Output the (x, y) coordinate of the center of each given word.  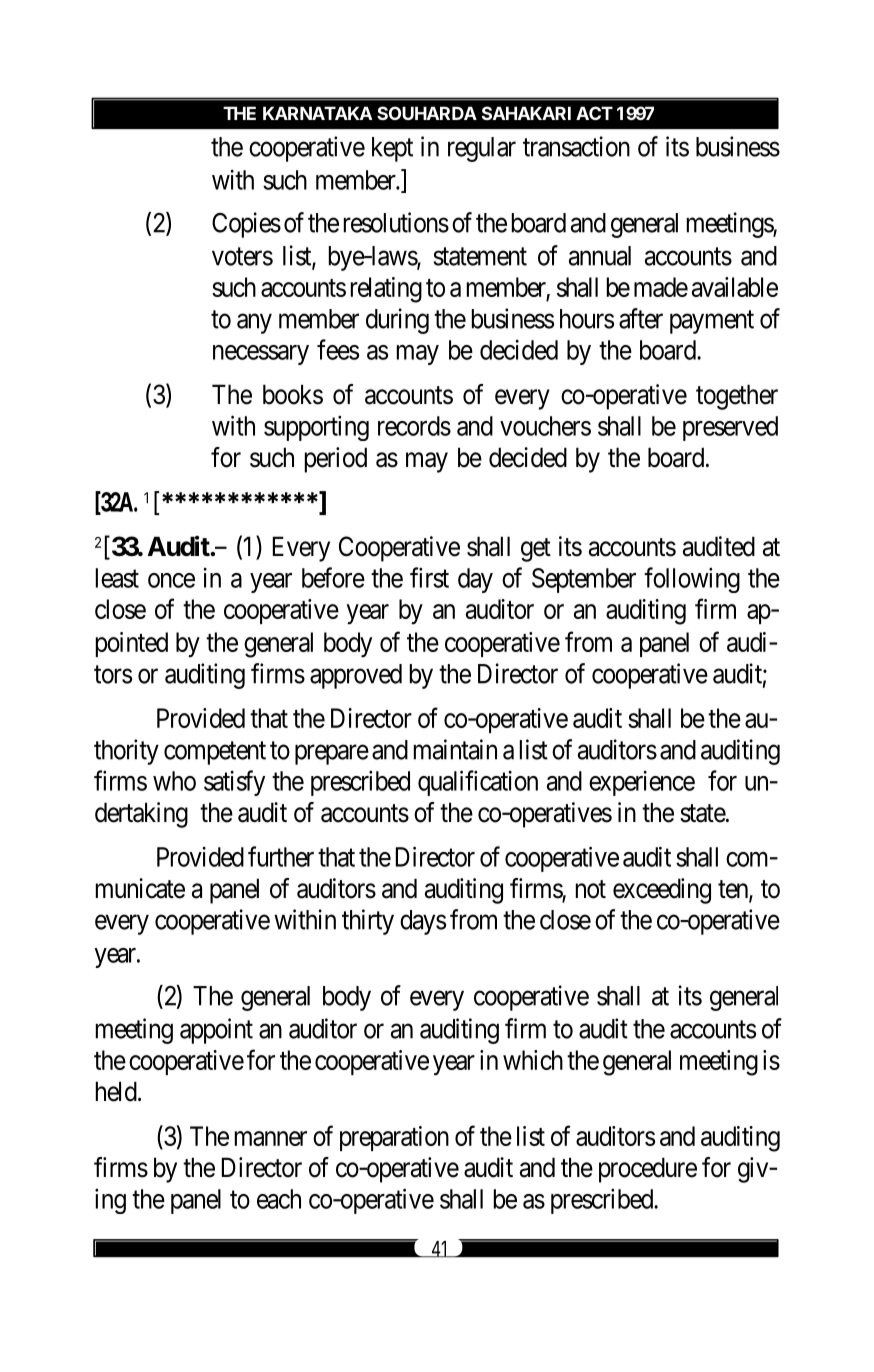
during (397, 321)
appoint (216, 1031)
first (429, 577)
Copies (246, 225)
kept (392, 149)
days (423, 922)
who (174, 781)
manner (271, 1138)
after (641, 318)
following (692, 580)
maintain (455, 749)
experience (642, 783)
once (171, 580)
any (254, 324)
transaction (576, 146)
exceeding (662, 891)
